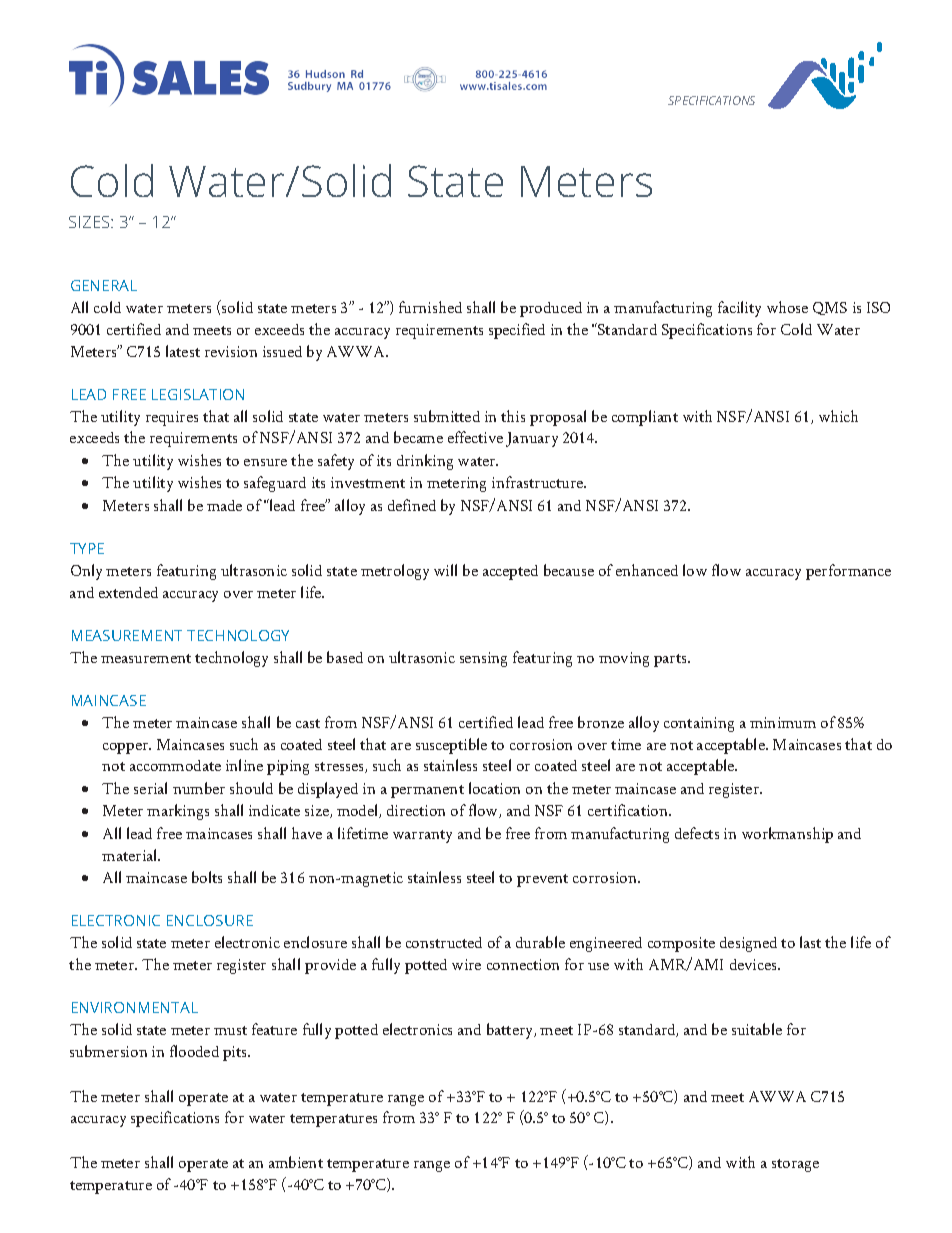  What do you see at coordinates (517, 331) in the screenshot?
I see `specified` at bounding box center [517, 331].
